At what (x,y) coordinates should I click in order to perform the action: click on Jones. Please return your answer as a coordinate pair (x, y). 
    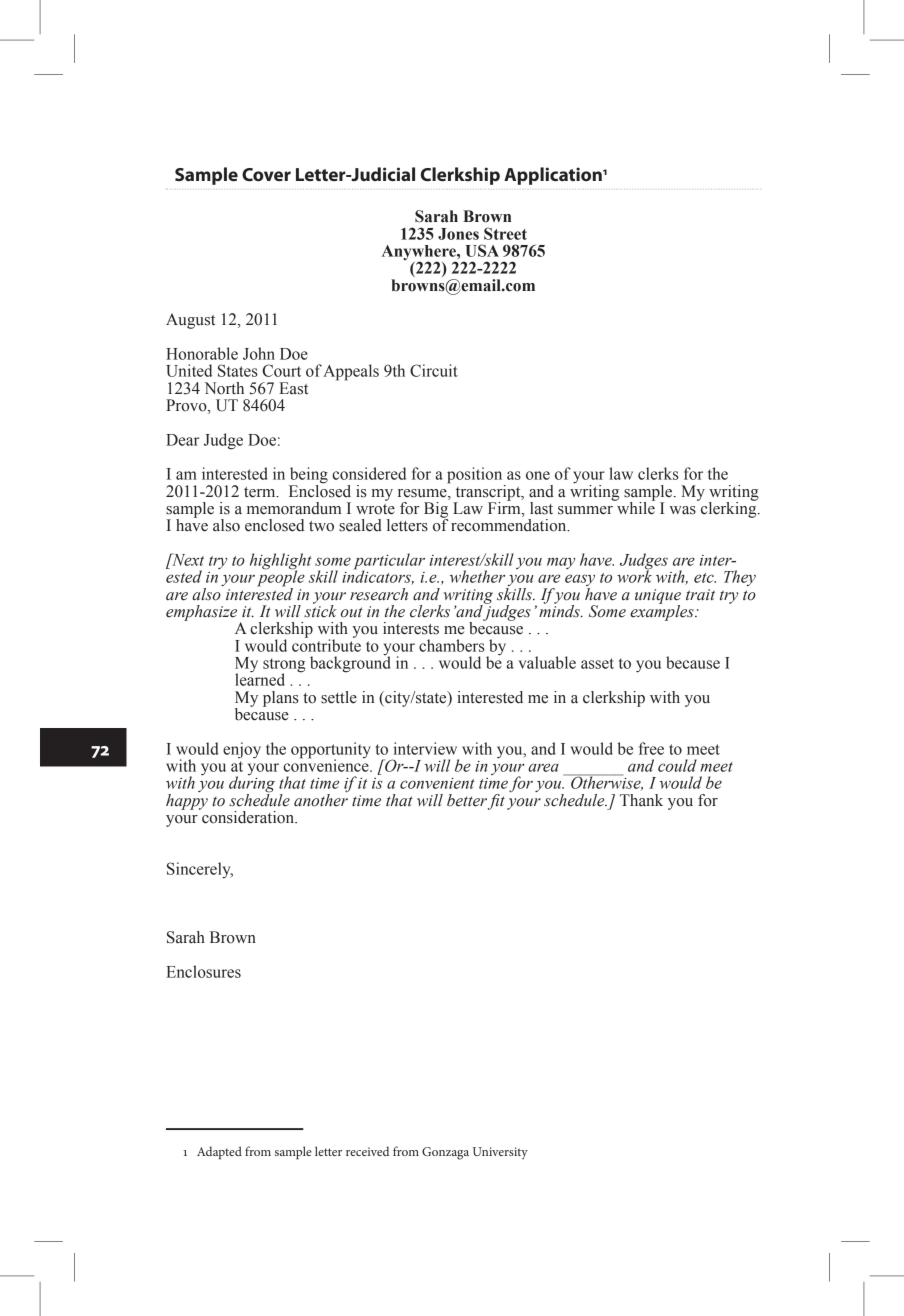
    Looking at the image, I should click on (458, 234).
